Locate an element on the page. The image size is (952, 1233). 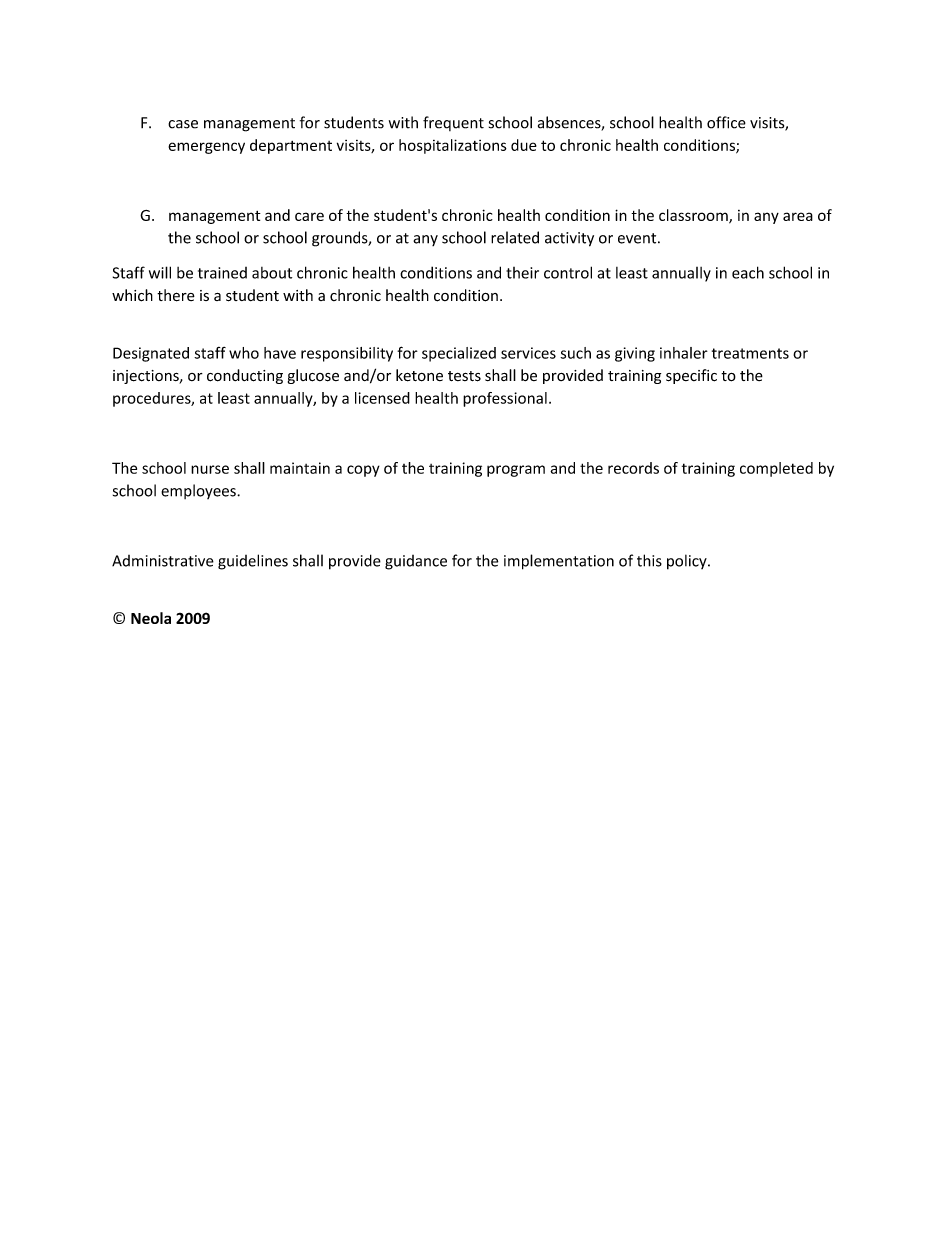
office is located at coordinates (726, 122).
